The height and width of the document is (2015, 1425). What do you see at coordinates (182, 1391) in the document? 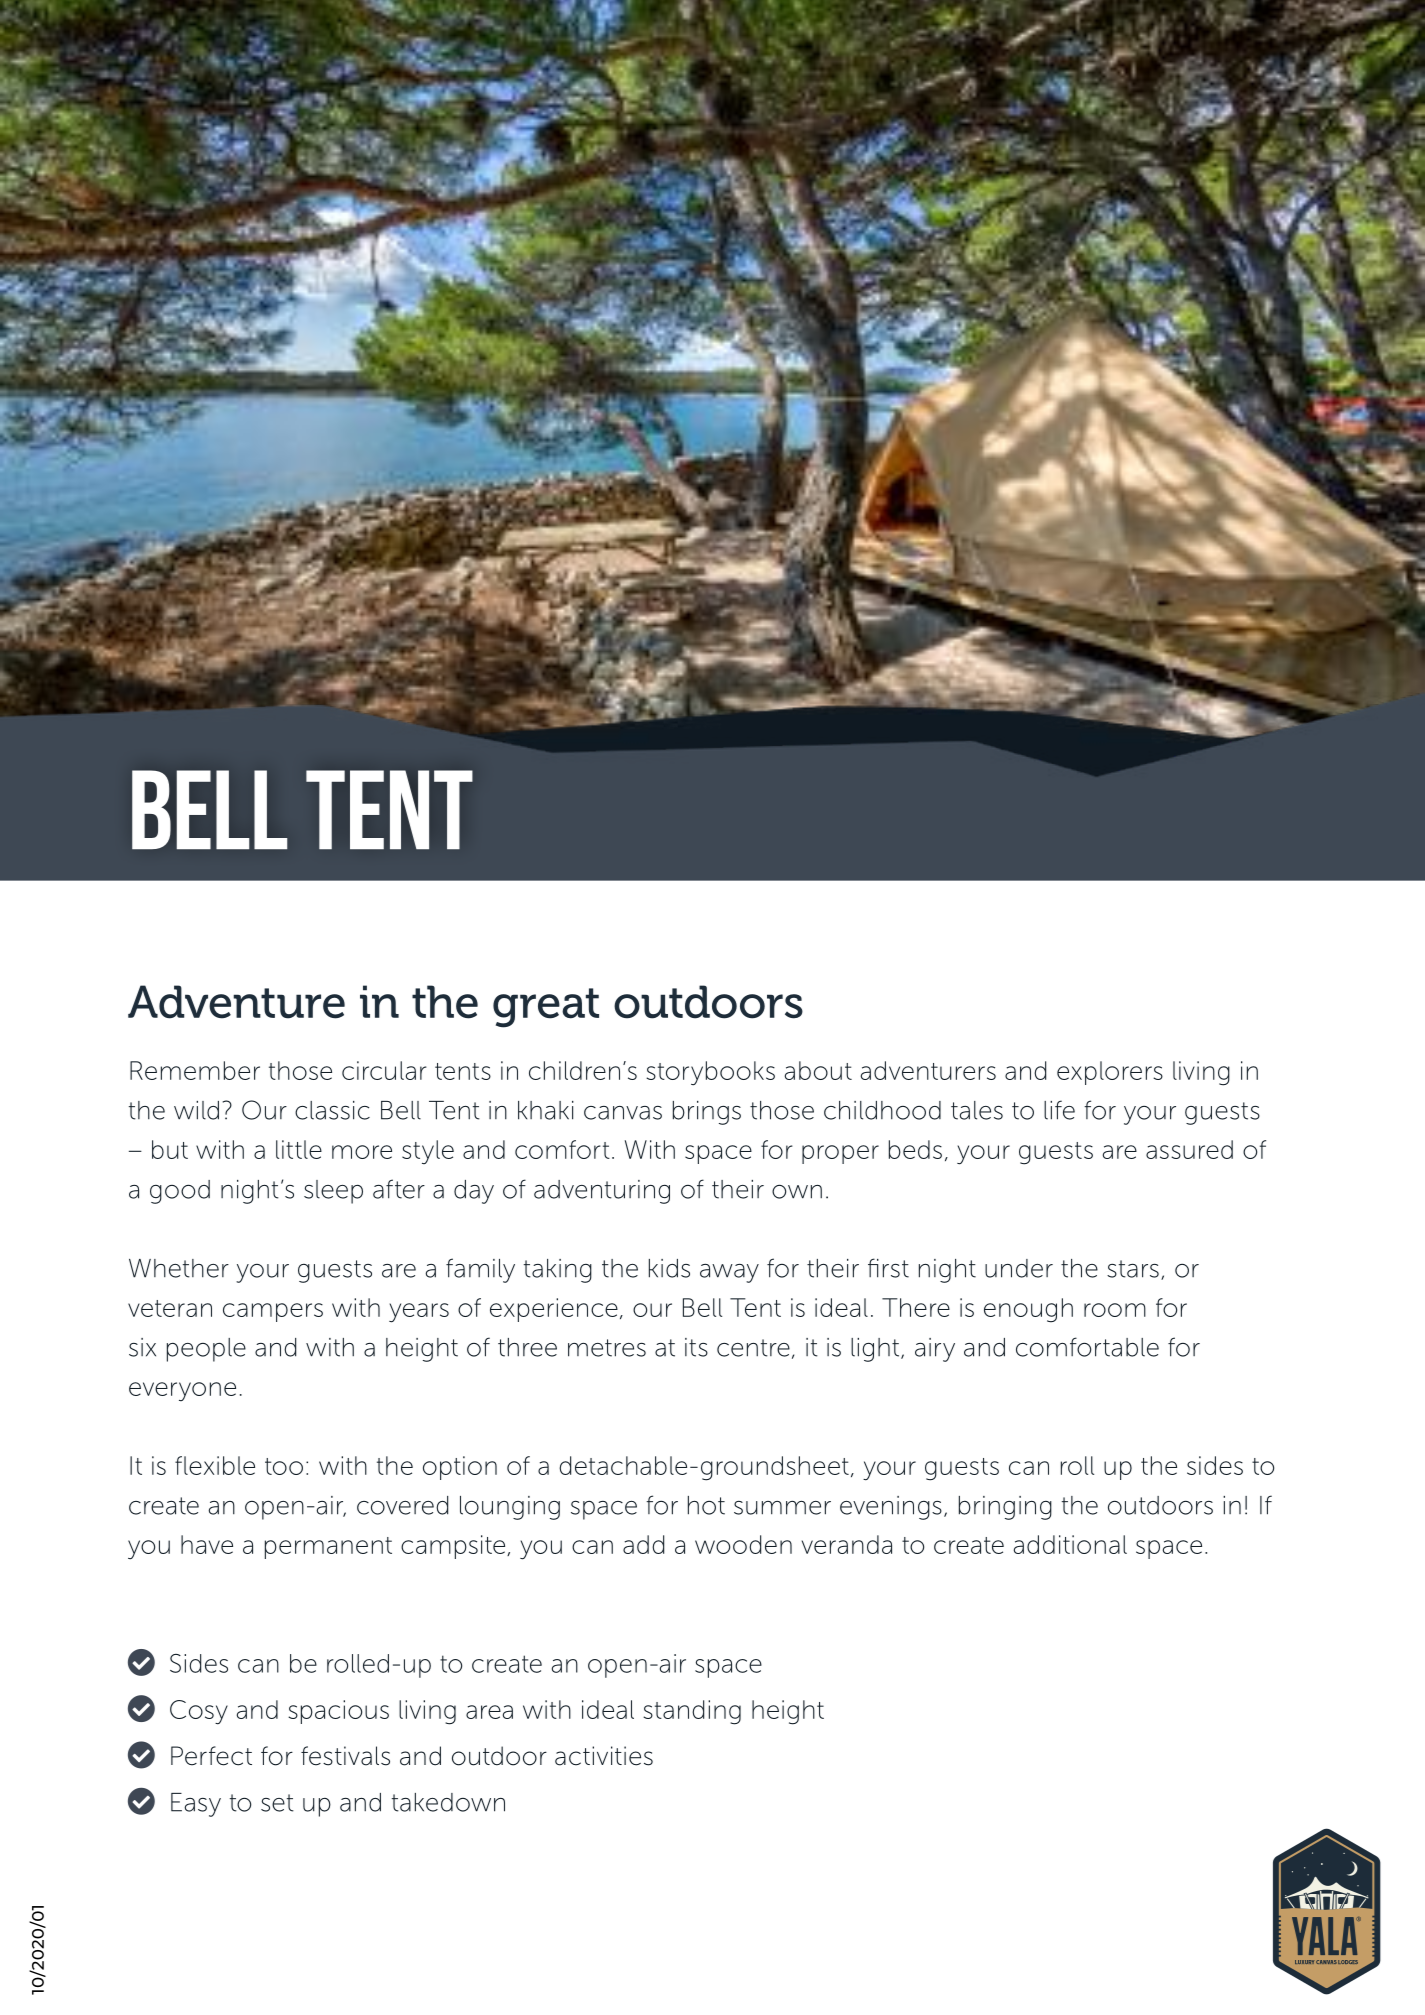
I see `everyone` at bounding box center [182, 1391].
